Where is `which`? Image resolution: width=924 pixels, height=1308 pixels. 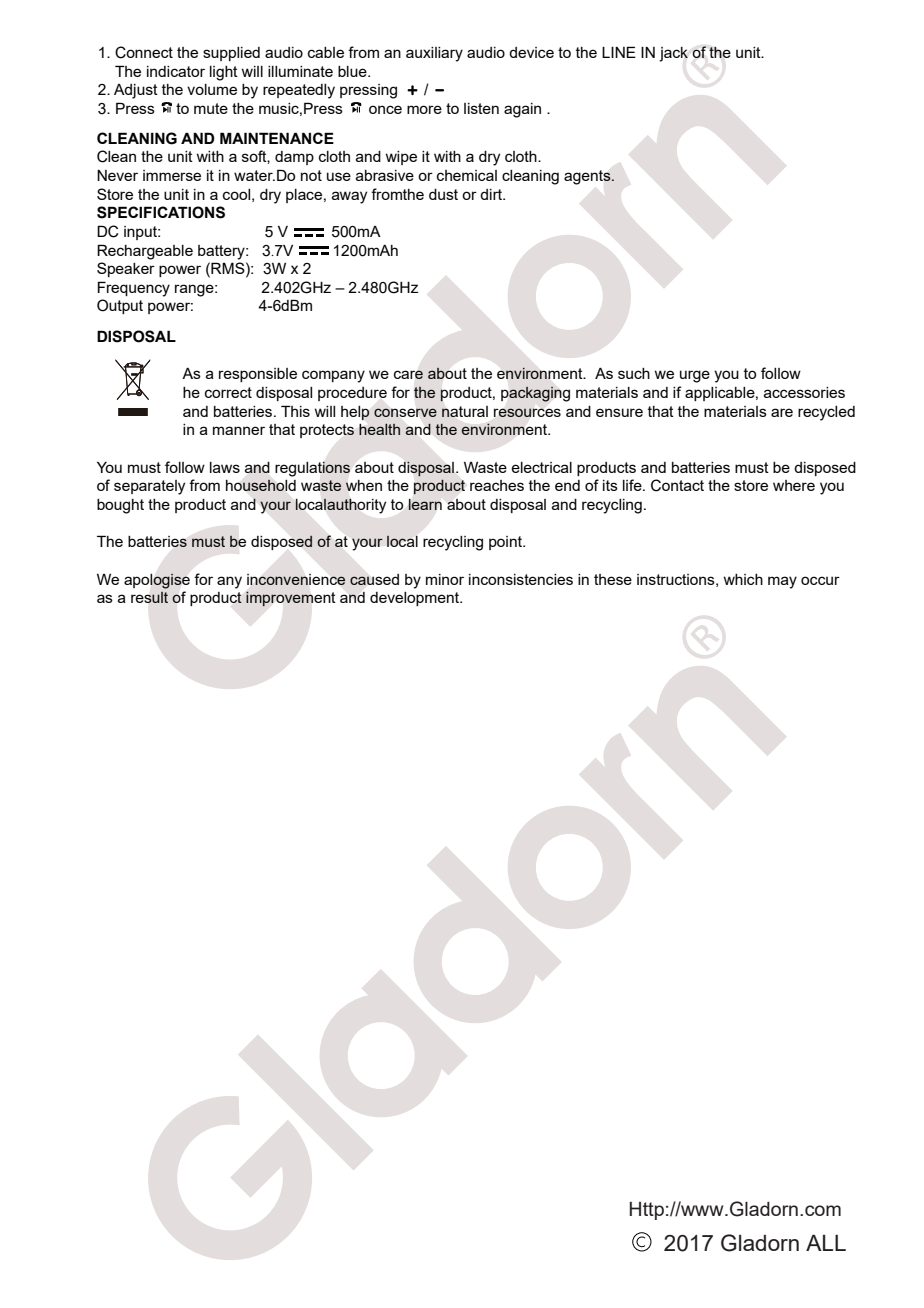 which is located at coordinates (743, 579).
